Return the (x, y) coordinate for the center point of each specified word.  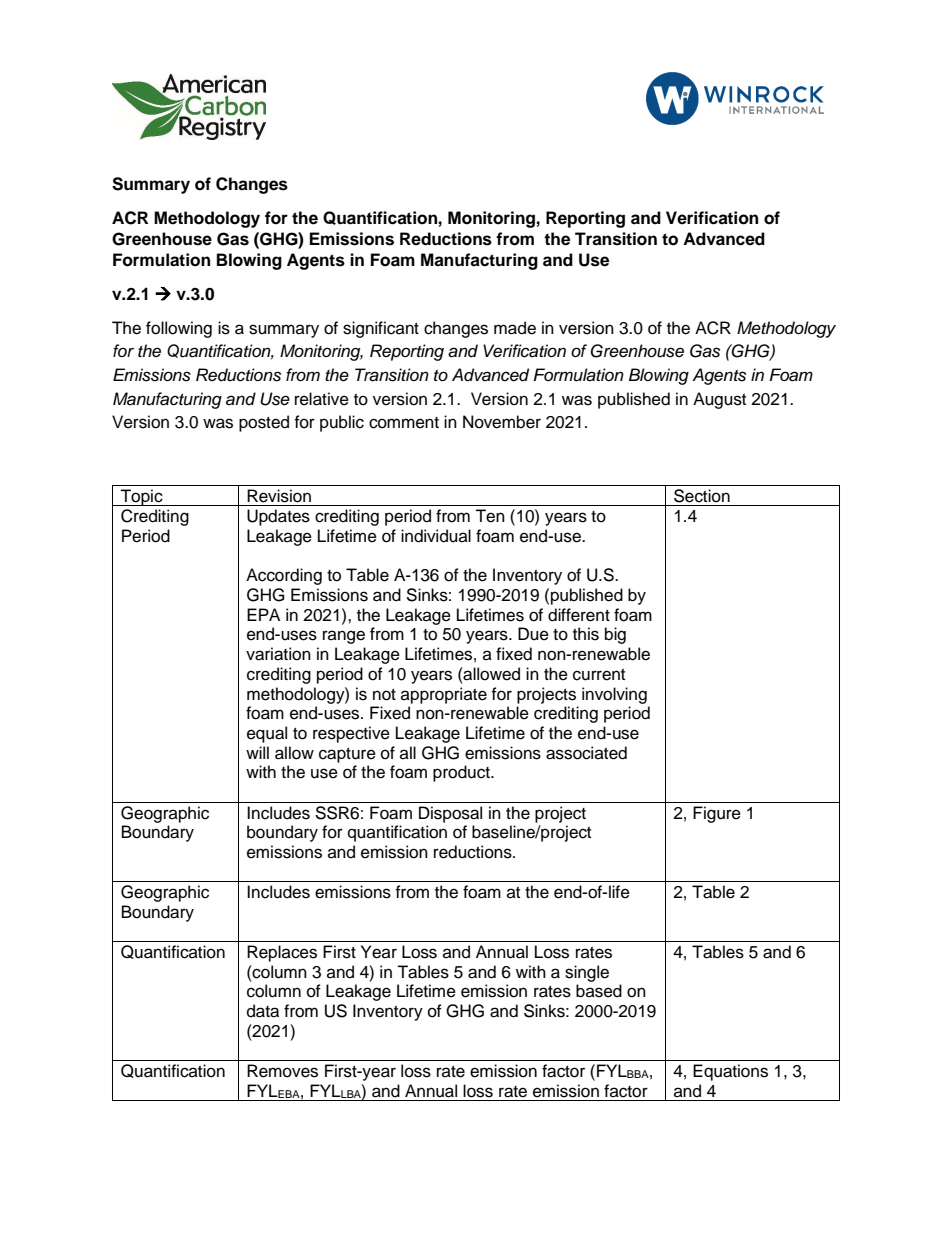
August (719, 400)
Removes (282, 1071)
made (515, 328)
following (179, 329)
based (599, 991)
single (587, 973)
